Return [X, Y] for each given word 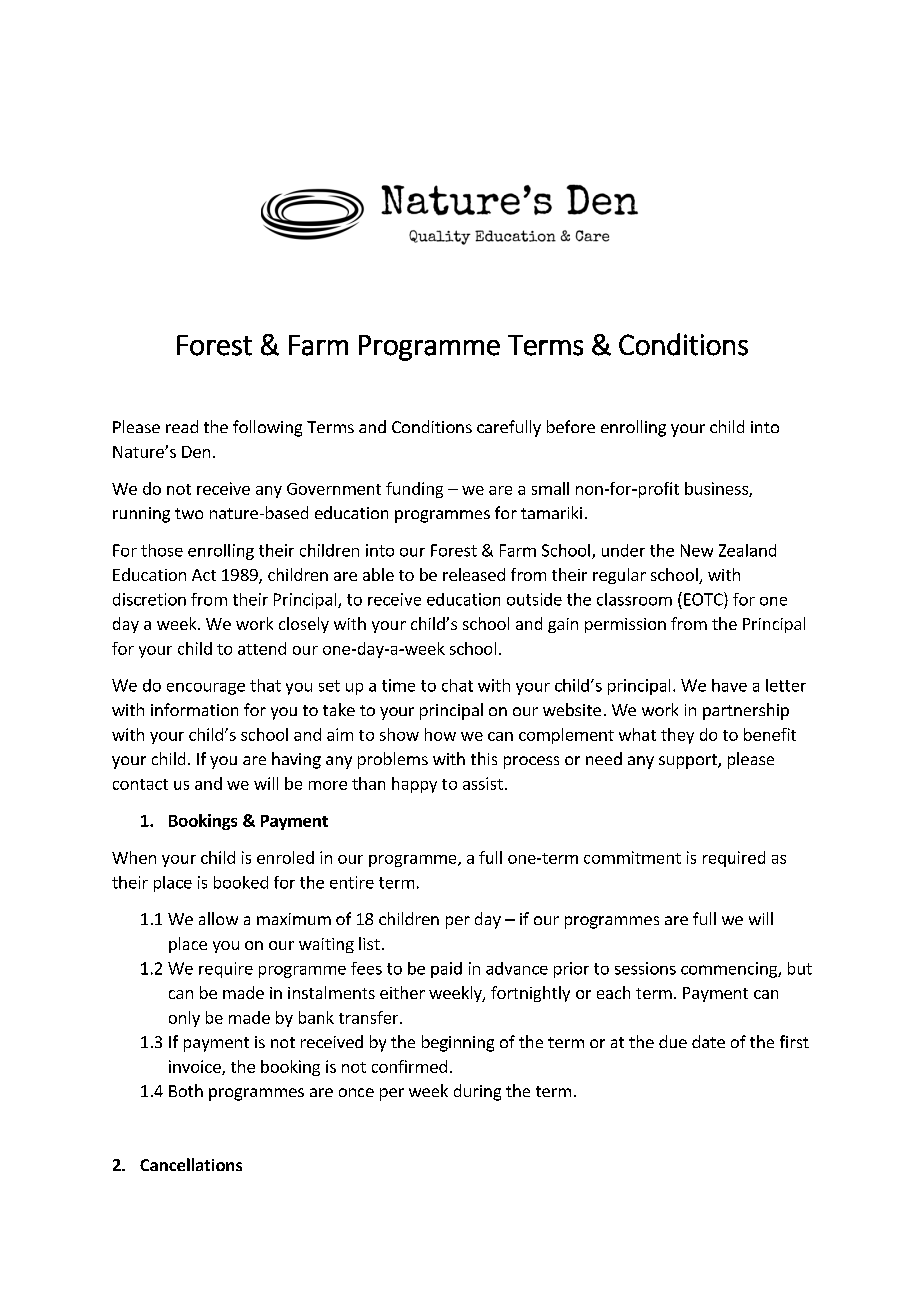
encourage [206, 689]
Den [196, 452]
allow [218, 918]
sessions [645, 968]
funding [414, 490]
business [717, 489]
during [477, 1092]
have [729, 685]
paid [446, 970]
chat [457, 685]
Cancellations [191, 1164]
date [708, 1041]
